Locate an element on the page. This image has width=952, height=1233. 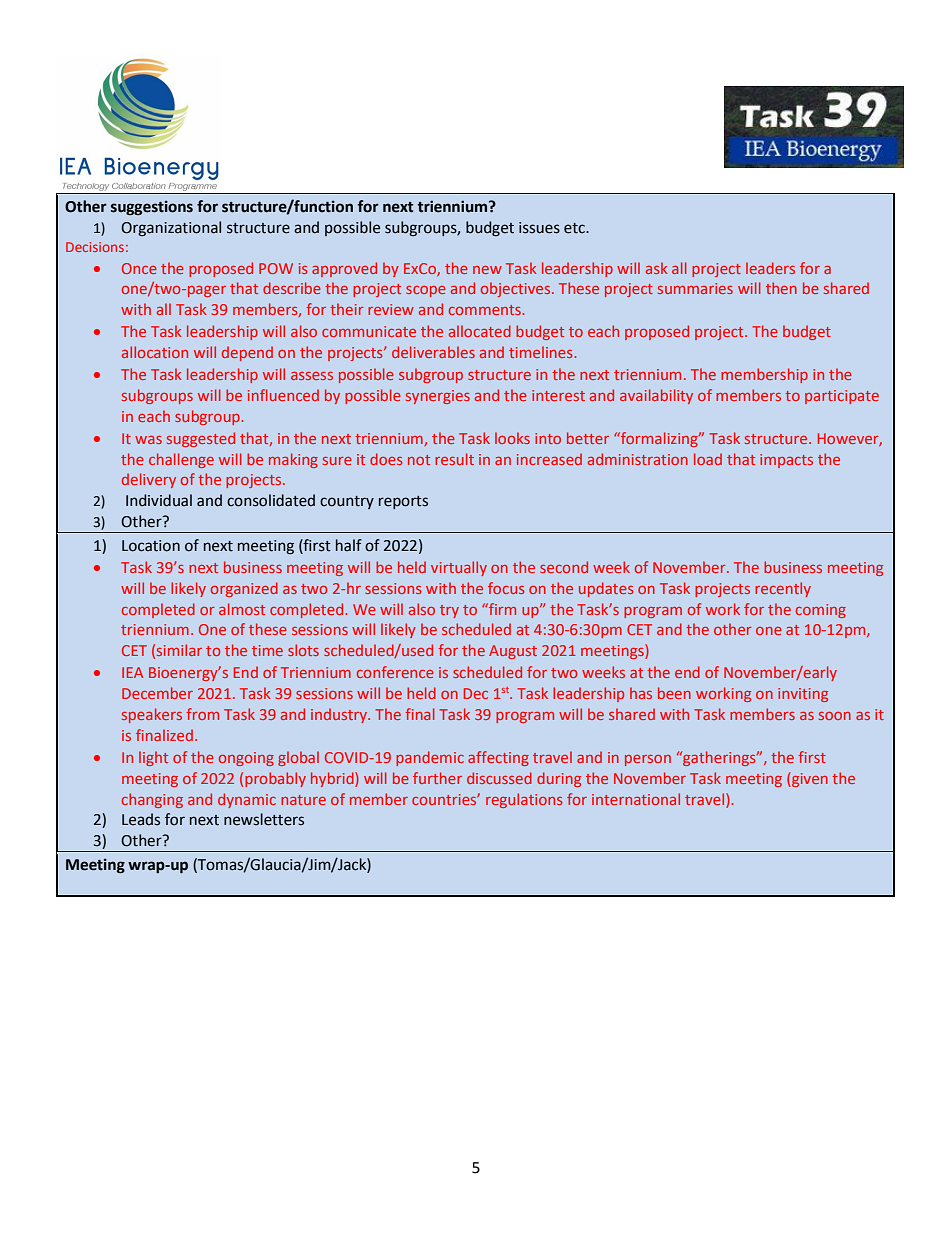
IEA is located at coordinates (132, 672).
